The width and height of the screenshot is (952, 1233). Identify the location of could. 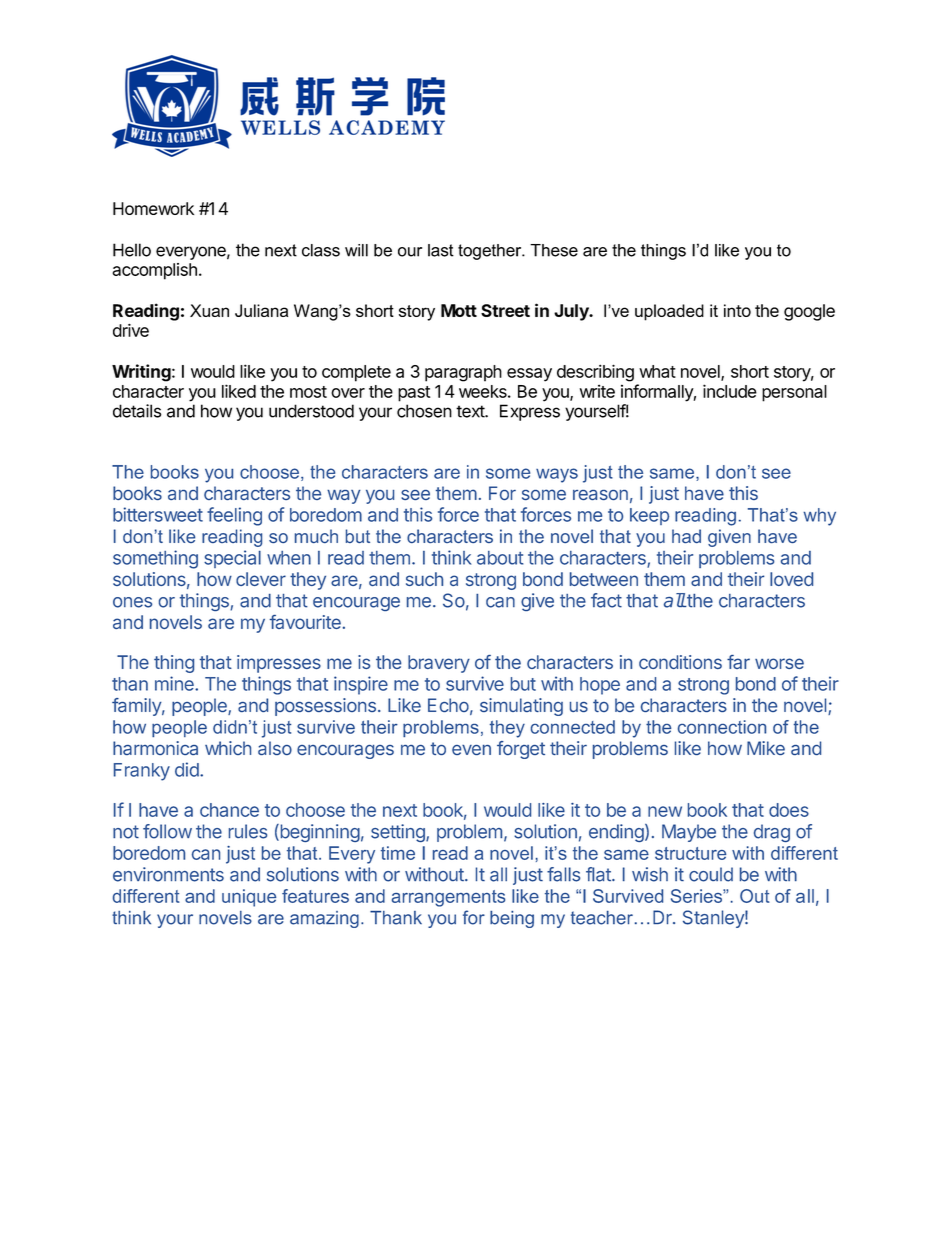
(711, 874).
